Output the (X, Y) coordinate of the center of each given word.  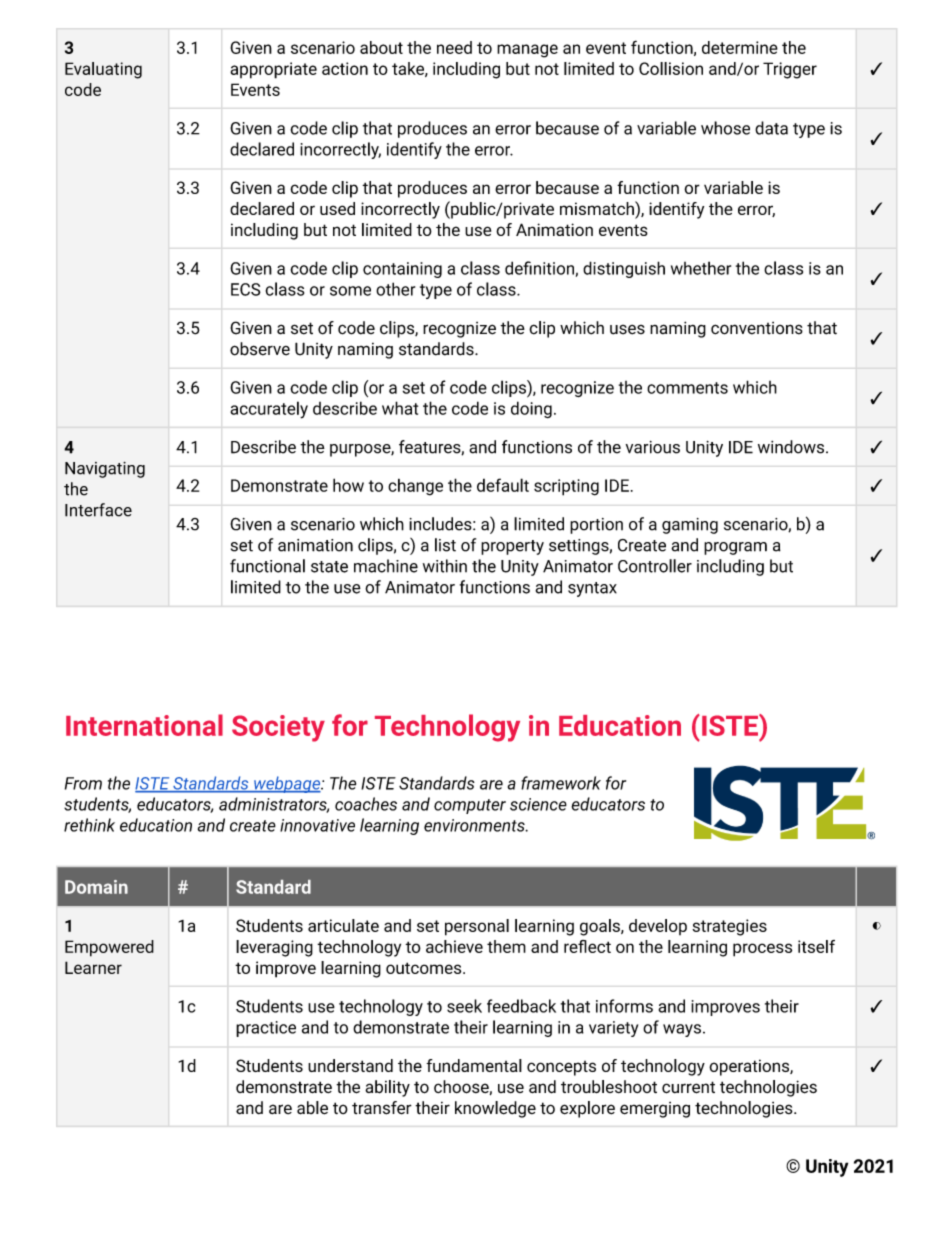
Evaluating (103, 70)
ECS (246, 289)
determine (740, 47)
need (454, 47)
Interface (98, 510)
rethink (89, 825)
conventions (757, 328)
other (395, 289)
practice (266, 1029)
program (735, 548)
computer (470, 806)
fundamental (474, 1065)
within (445, 566)
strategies (729, 927)
